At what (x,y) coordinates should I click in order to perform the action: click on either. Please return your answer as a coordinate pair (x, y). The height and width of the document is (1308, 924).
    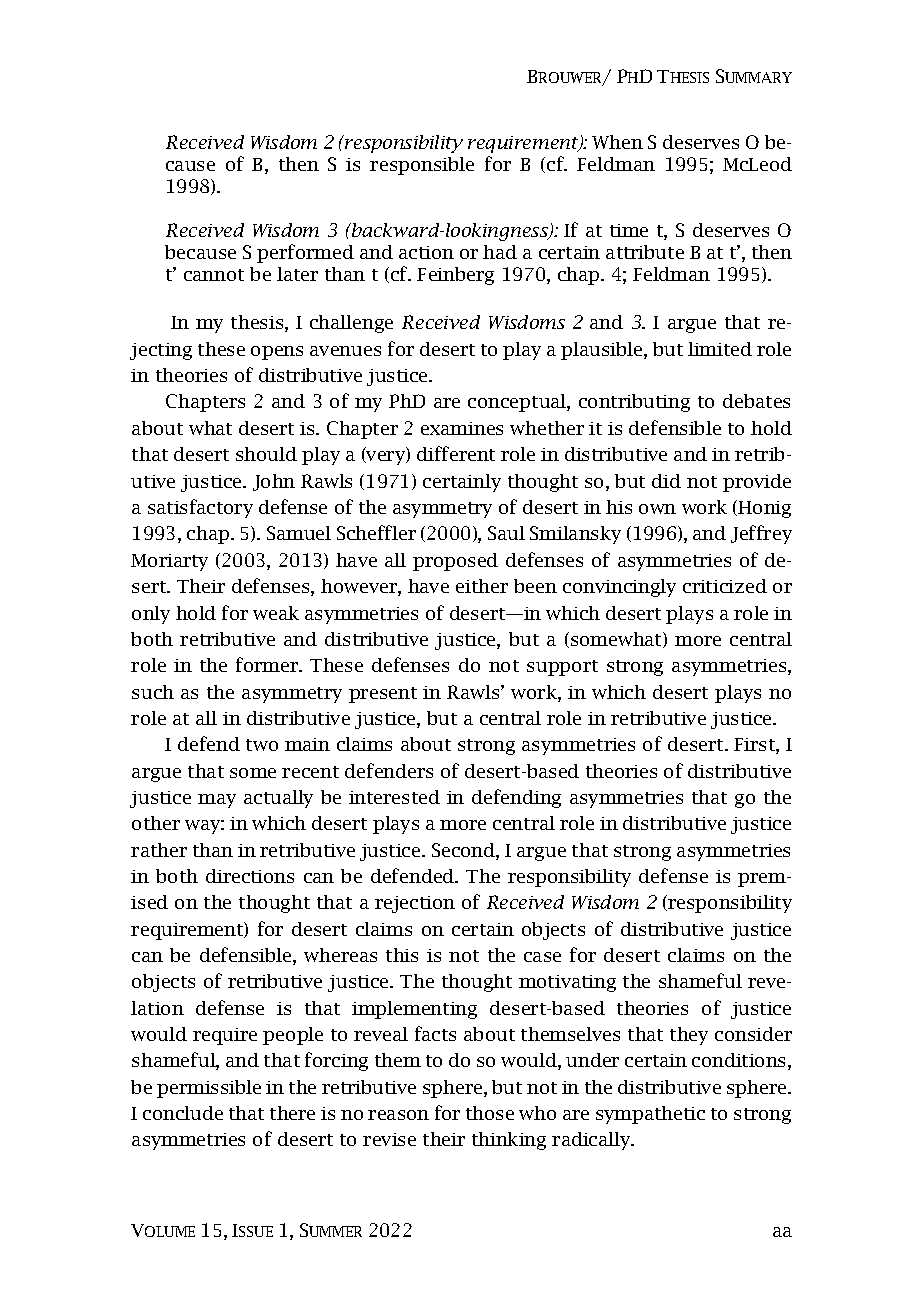
    Looking at the image, I should click on (482, 586).
